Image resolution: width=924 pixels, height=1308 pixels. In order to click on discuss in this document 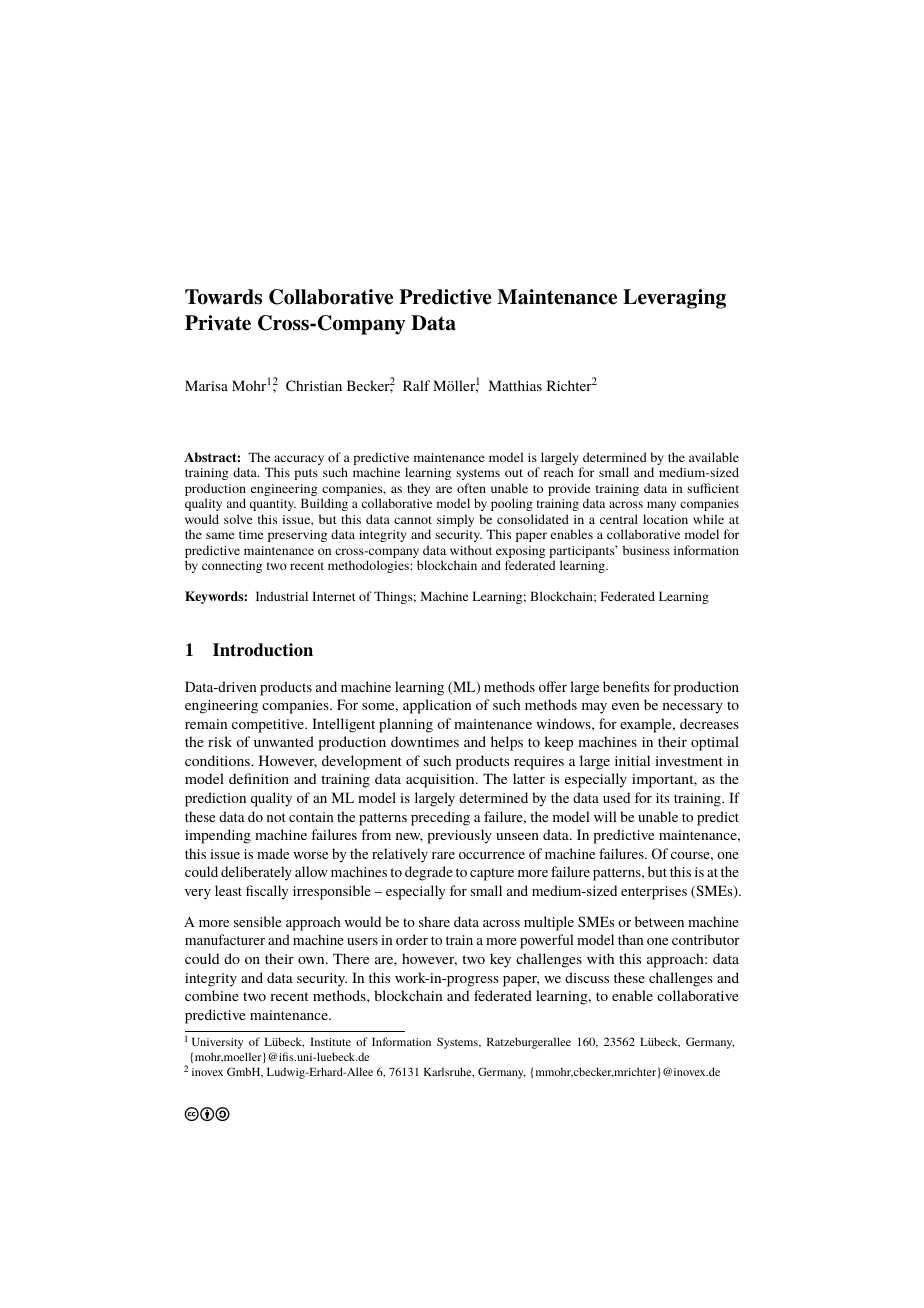, I will do `click(587, 977)`.
